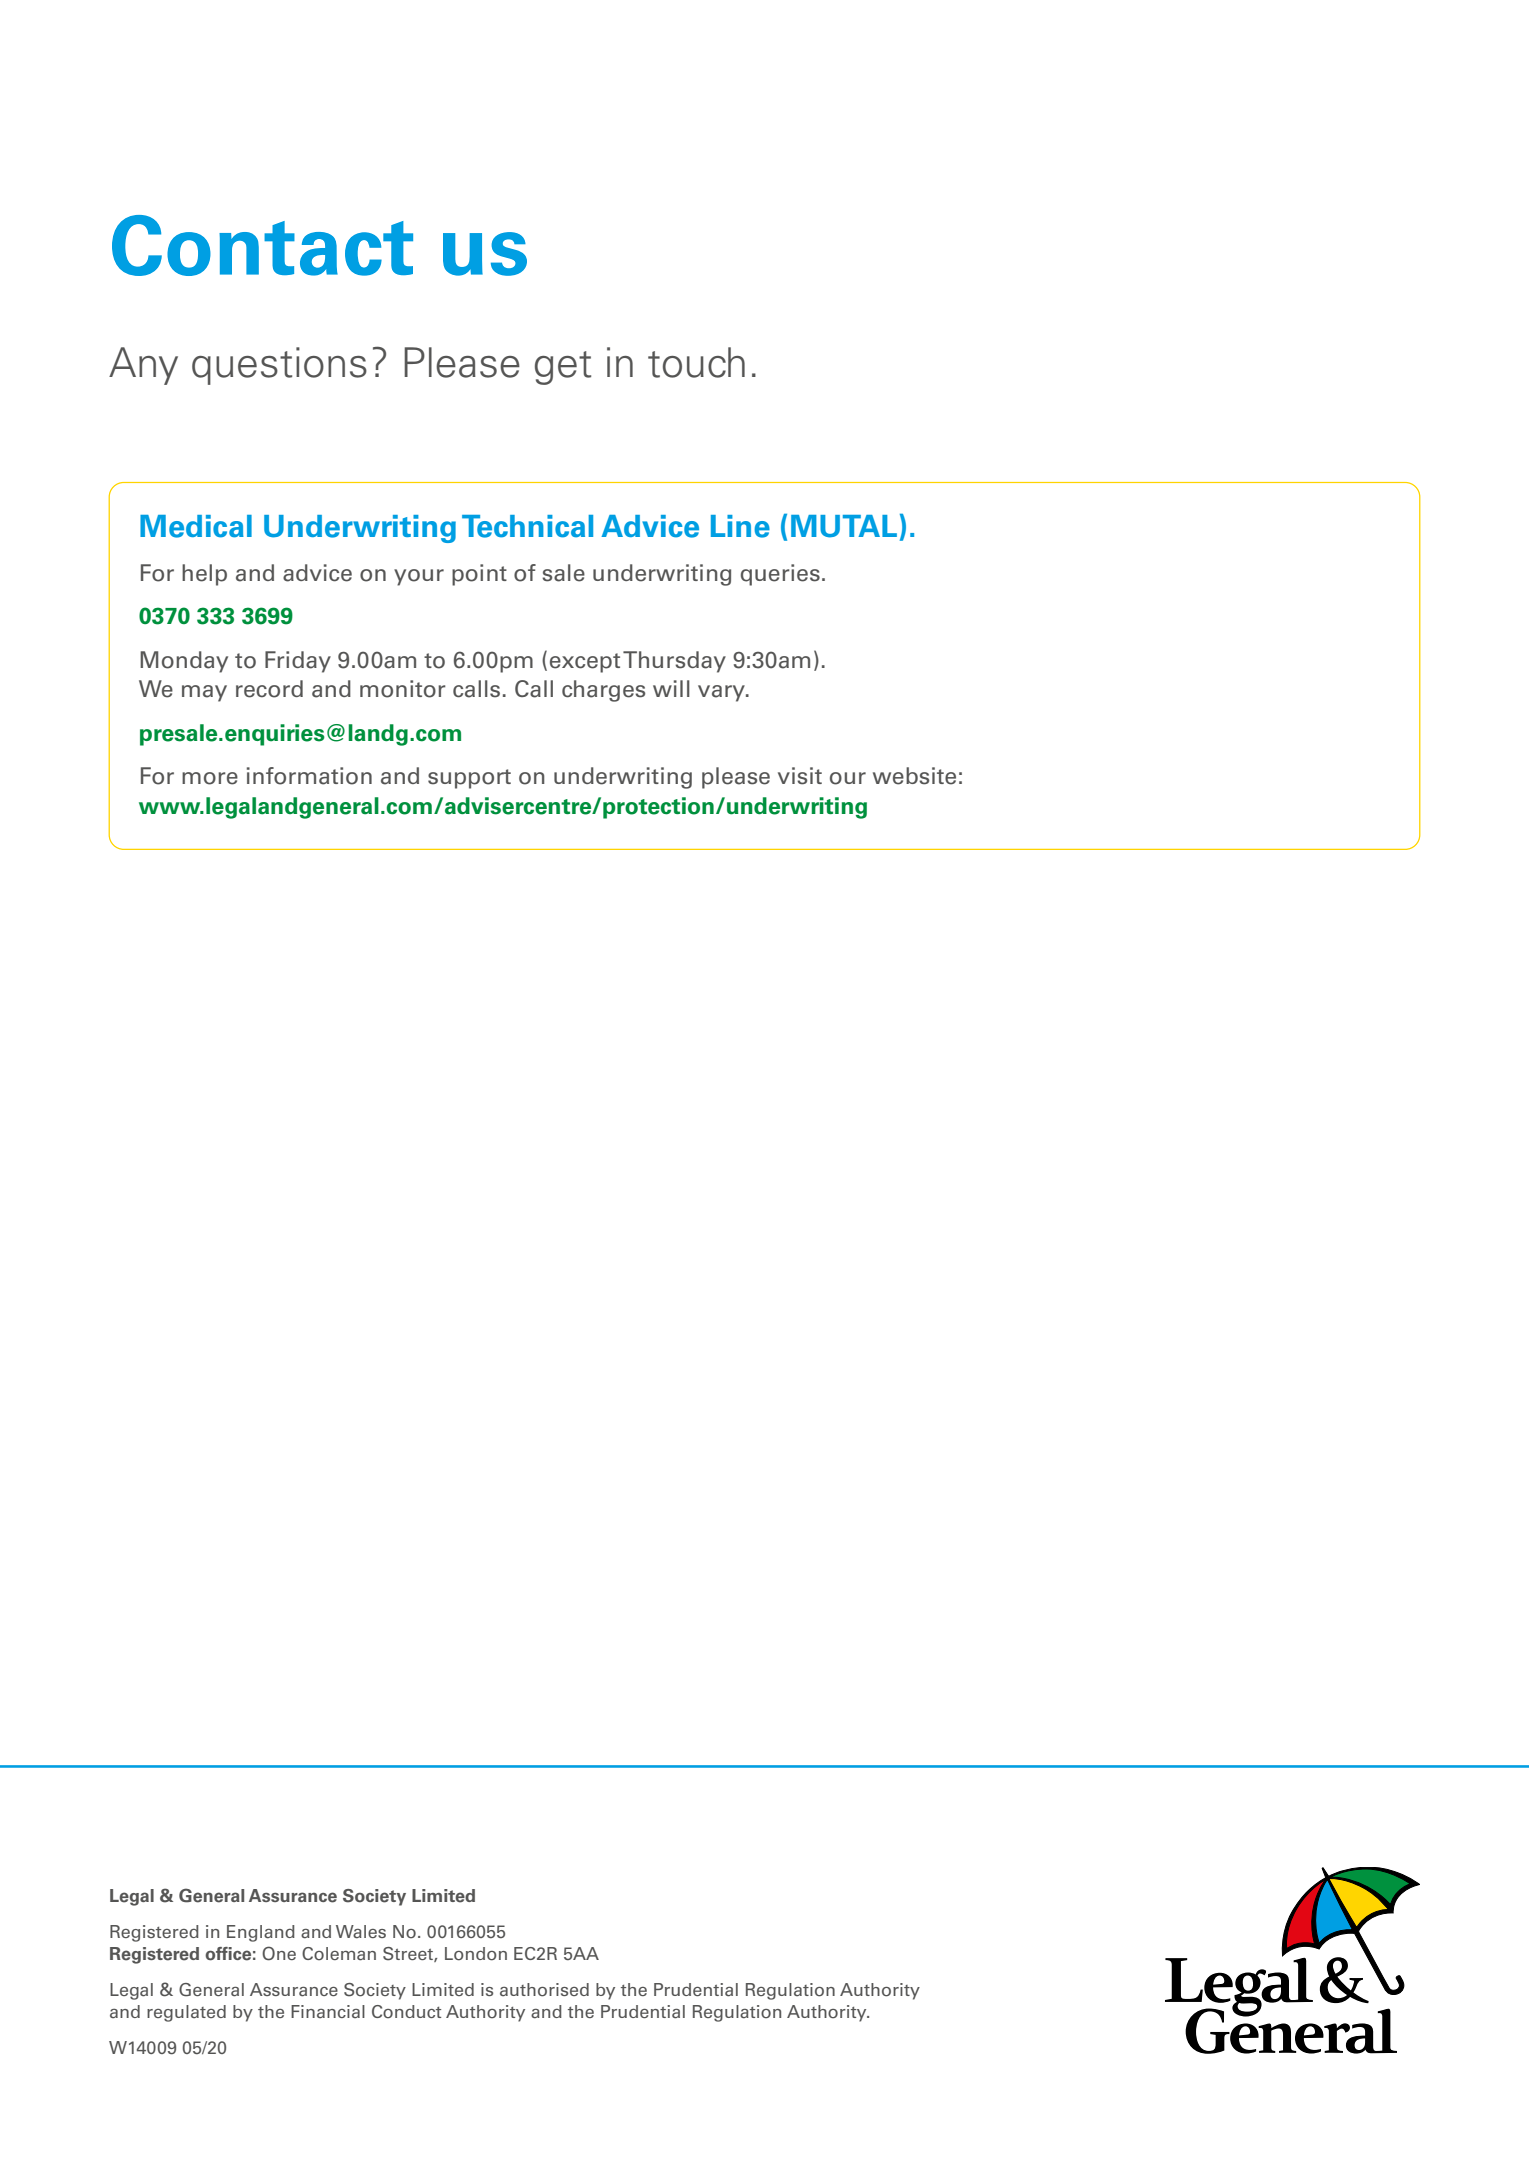 This page has height=2163, width=1529. I want to click on Contact, so click(262, 245).
